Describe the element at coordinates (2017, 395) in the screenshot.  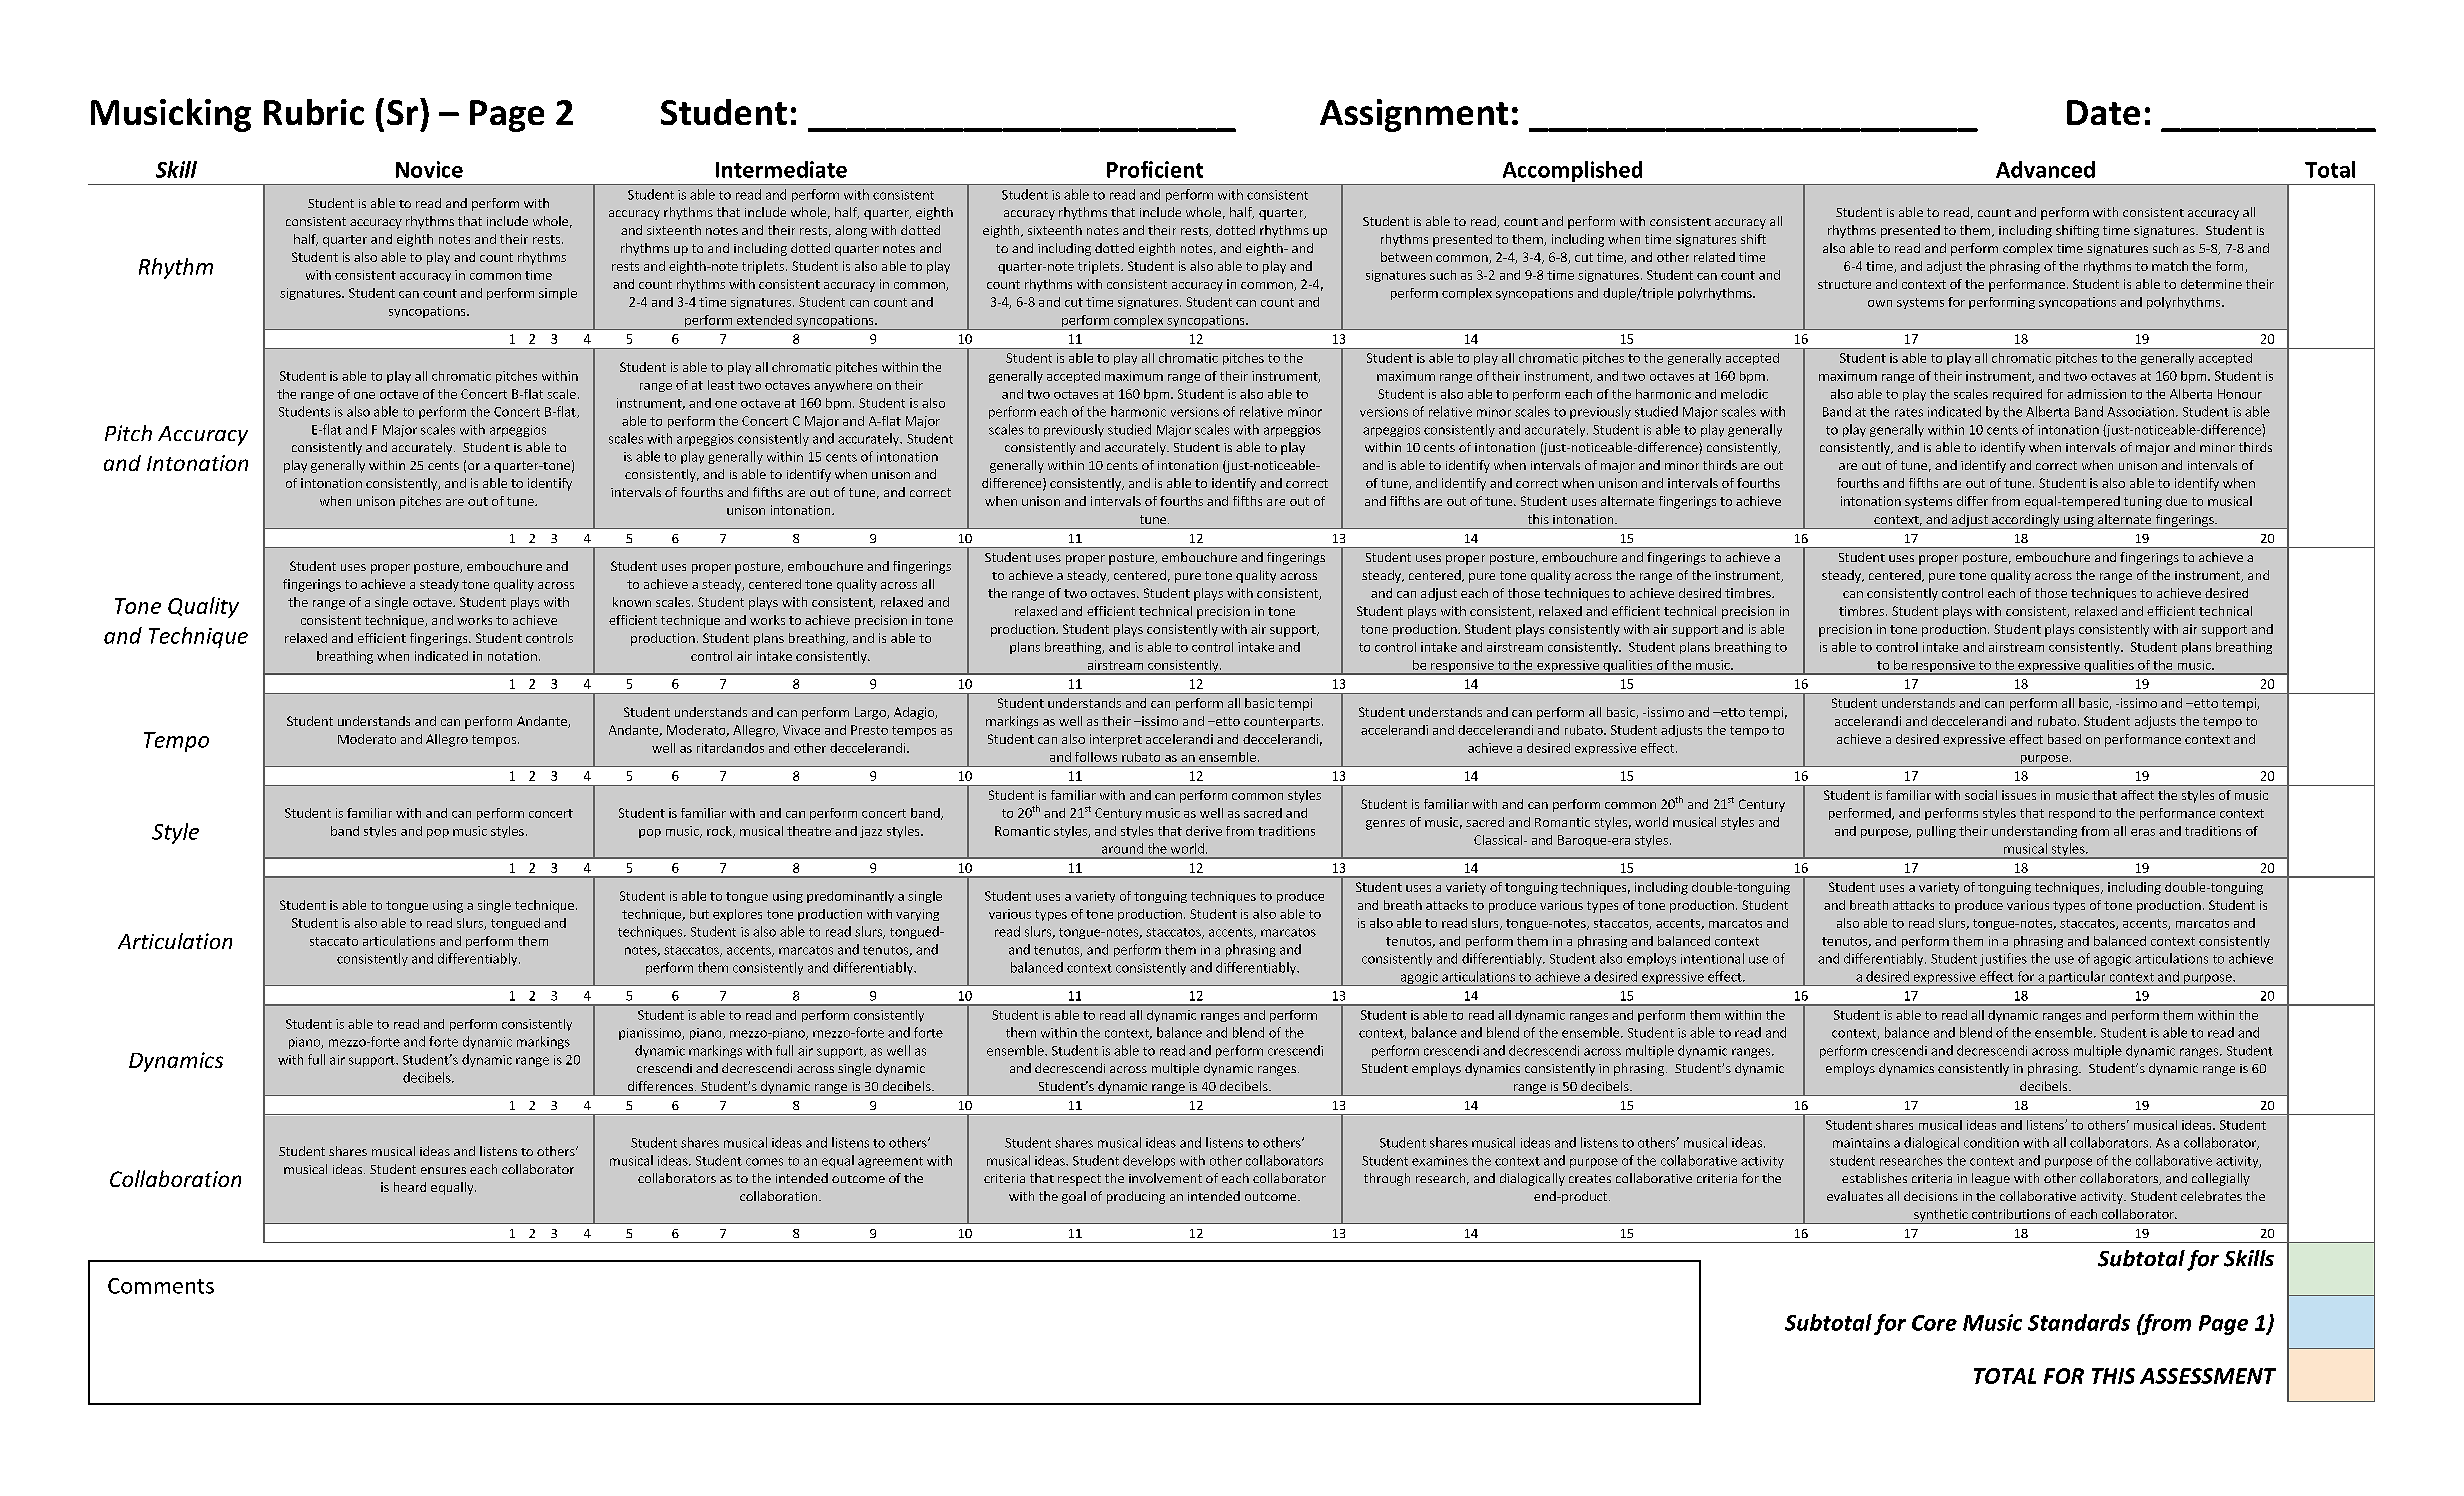
I see `required` at that location.
